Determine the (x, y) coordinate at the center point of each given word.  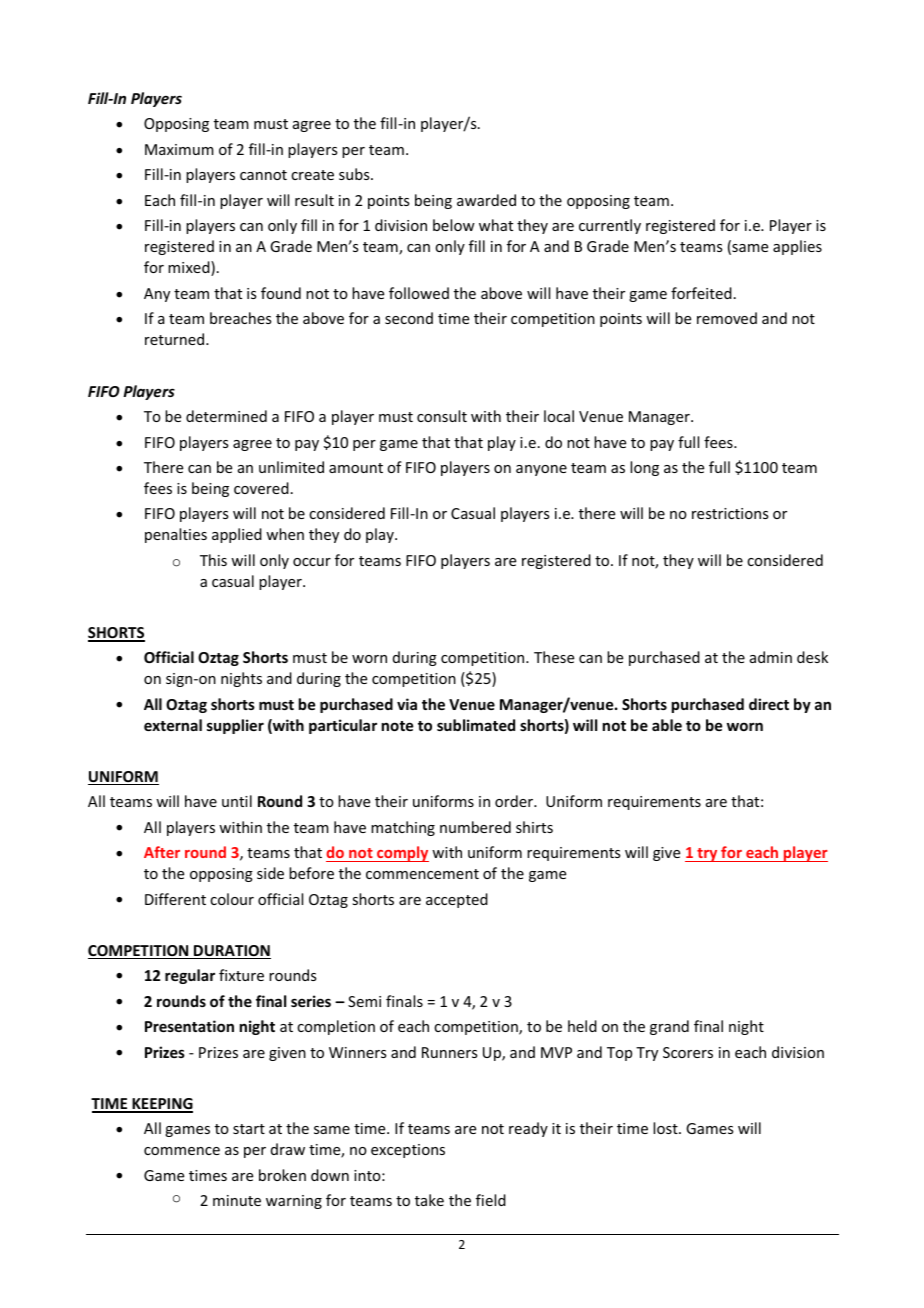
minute (237, 1200)
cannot (263, 175)
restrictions (730, 513)
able (667, 725)
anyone (541, 470)
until (237, 801)
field (491, 1200)
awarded (486, 200)
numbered (475, 827)
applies (797, 247)
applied (237, 535)
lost (666, 1128)
